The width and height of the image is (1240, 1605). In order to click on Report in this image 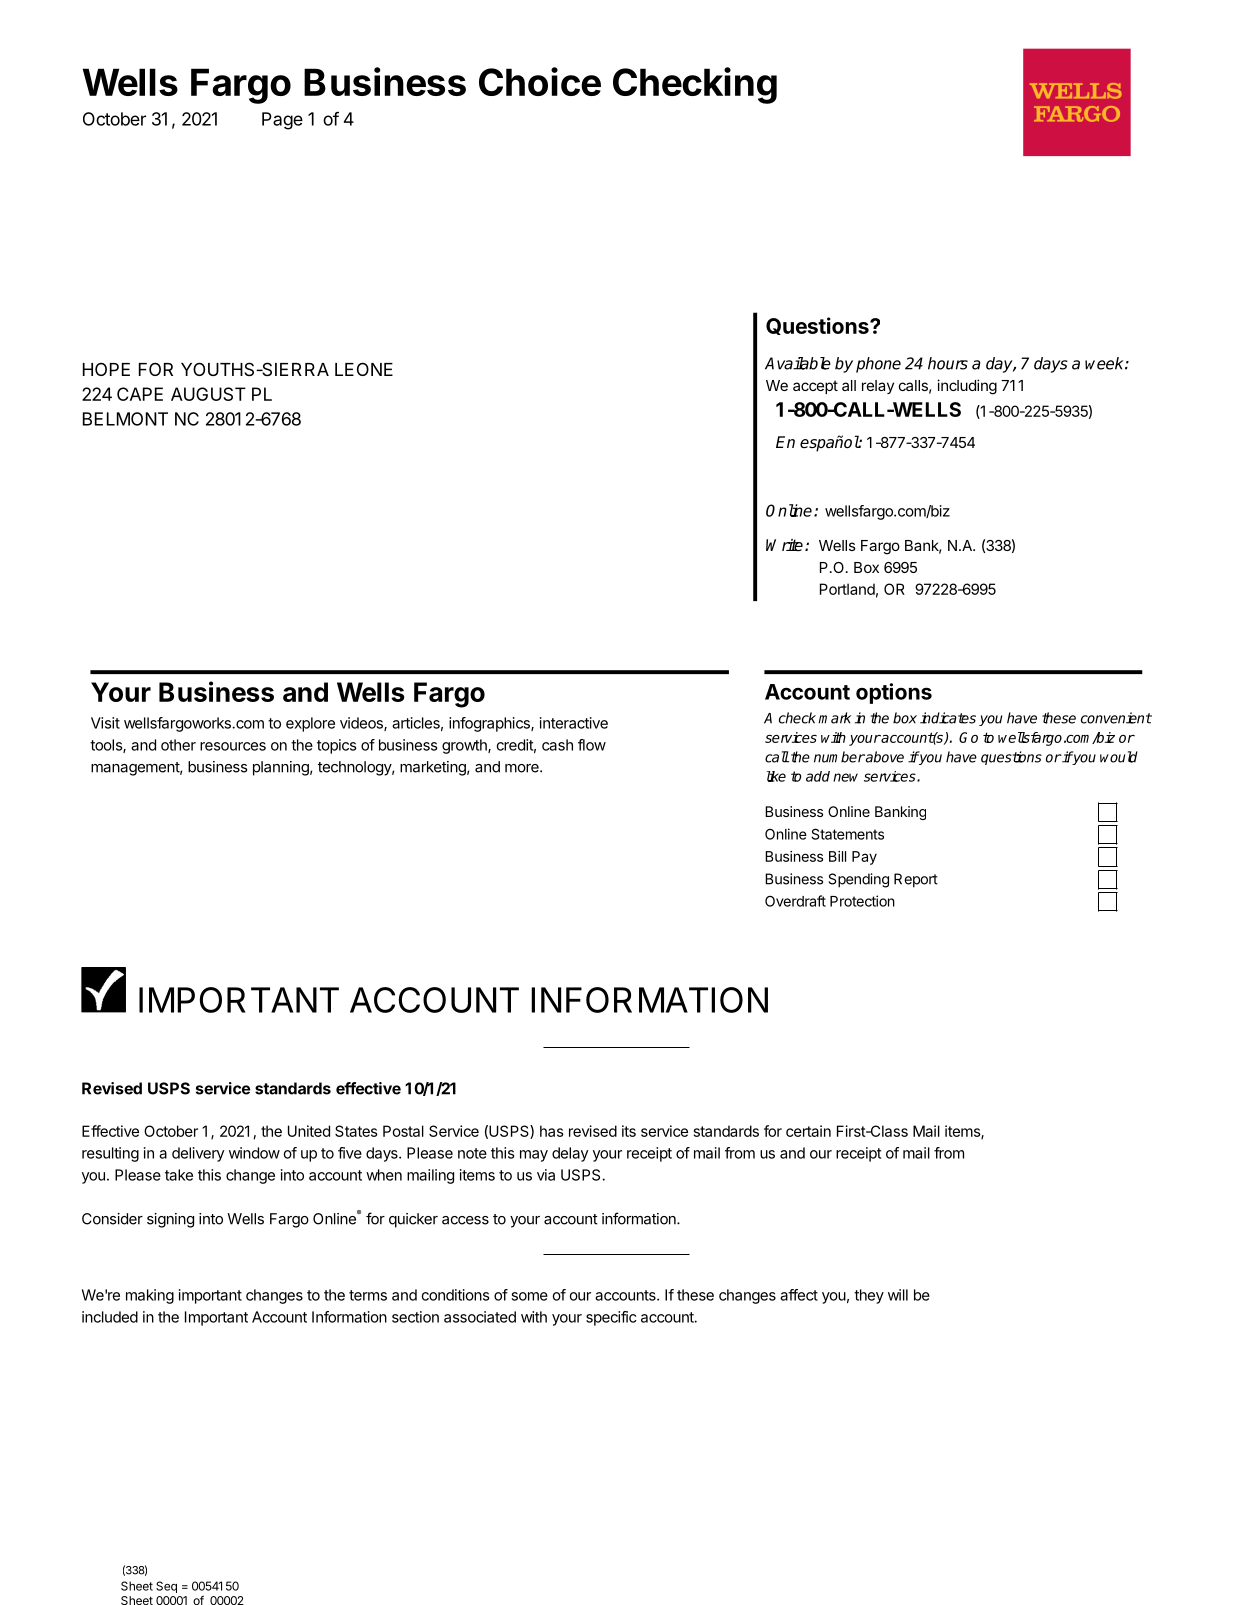, I will do `click(916, 880)`.
